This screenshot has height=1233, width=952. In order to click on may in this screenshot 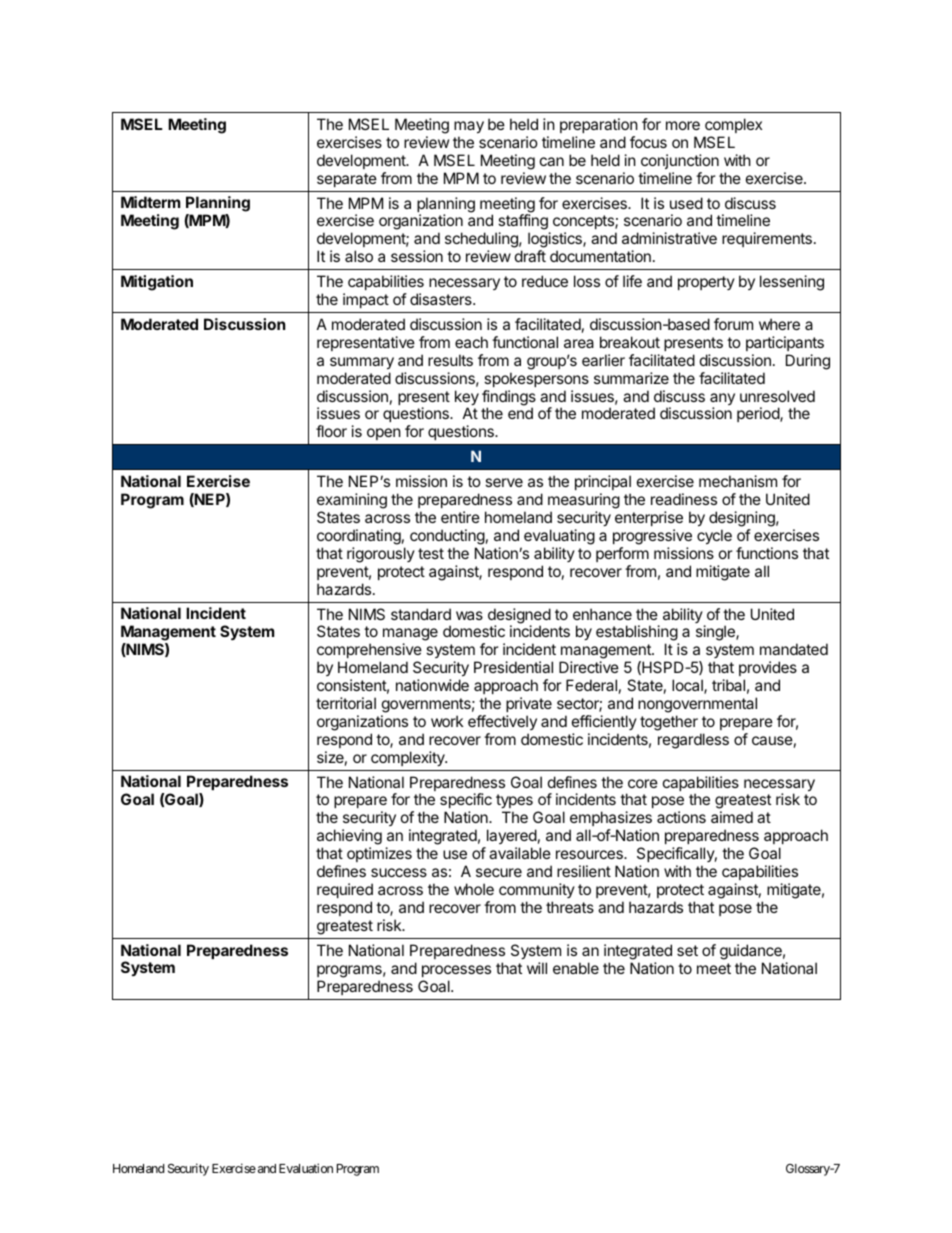, I will do `click(469, 127)`.
